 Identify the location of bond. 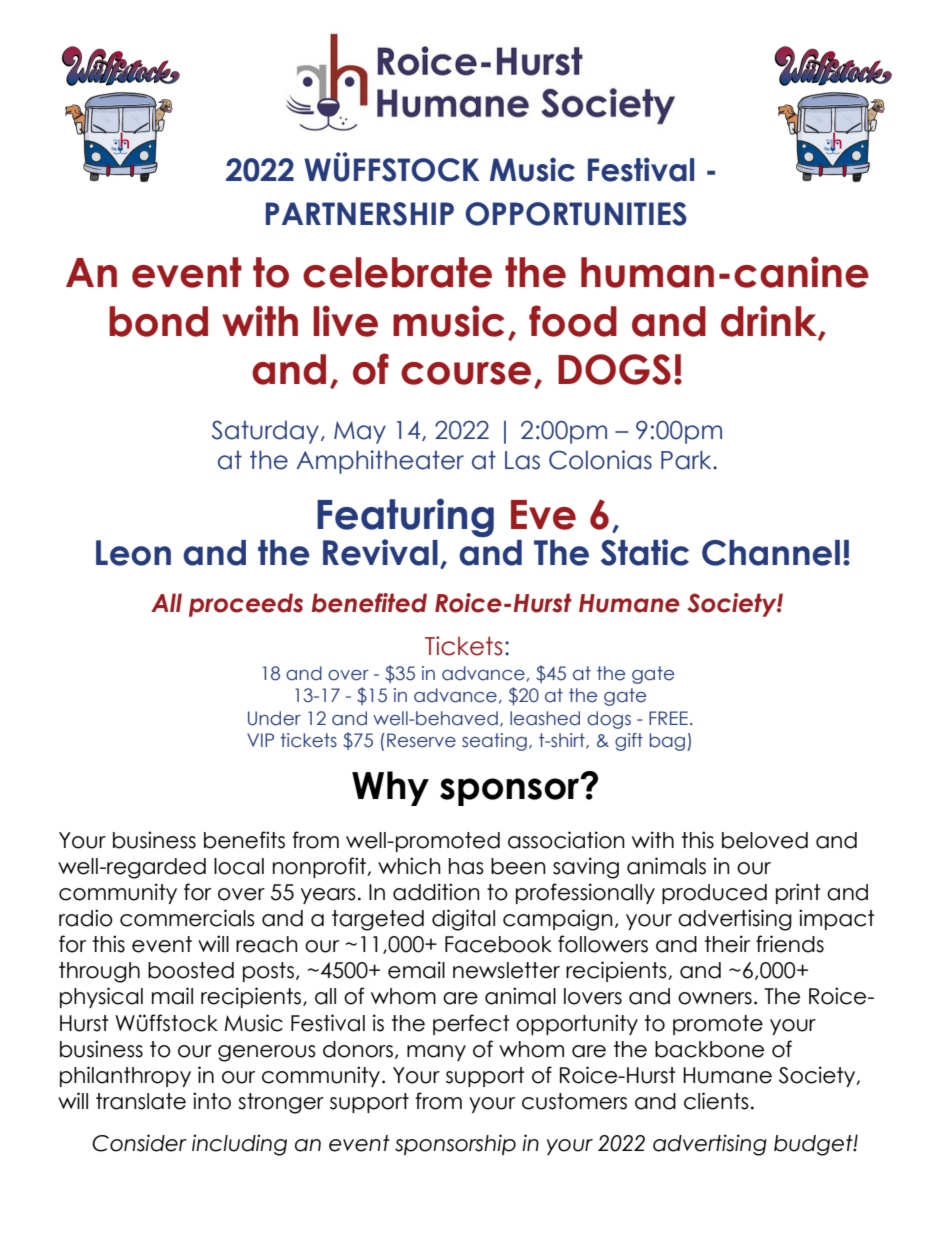
(158, 321).
